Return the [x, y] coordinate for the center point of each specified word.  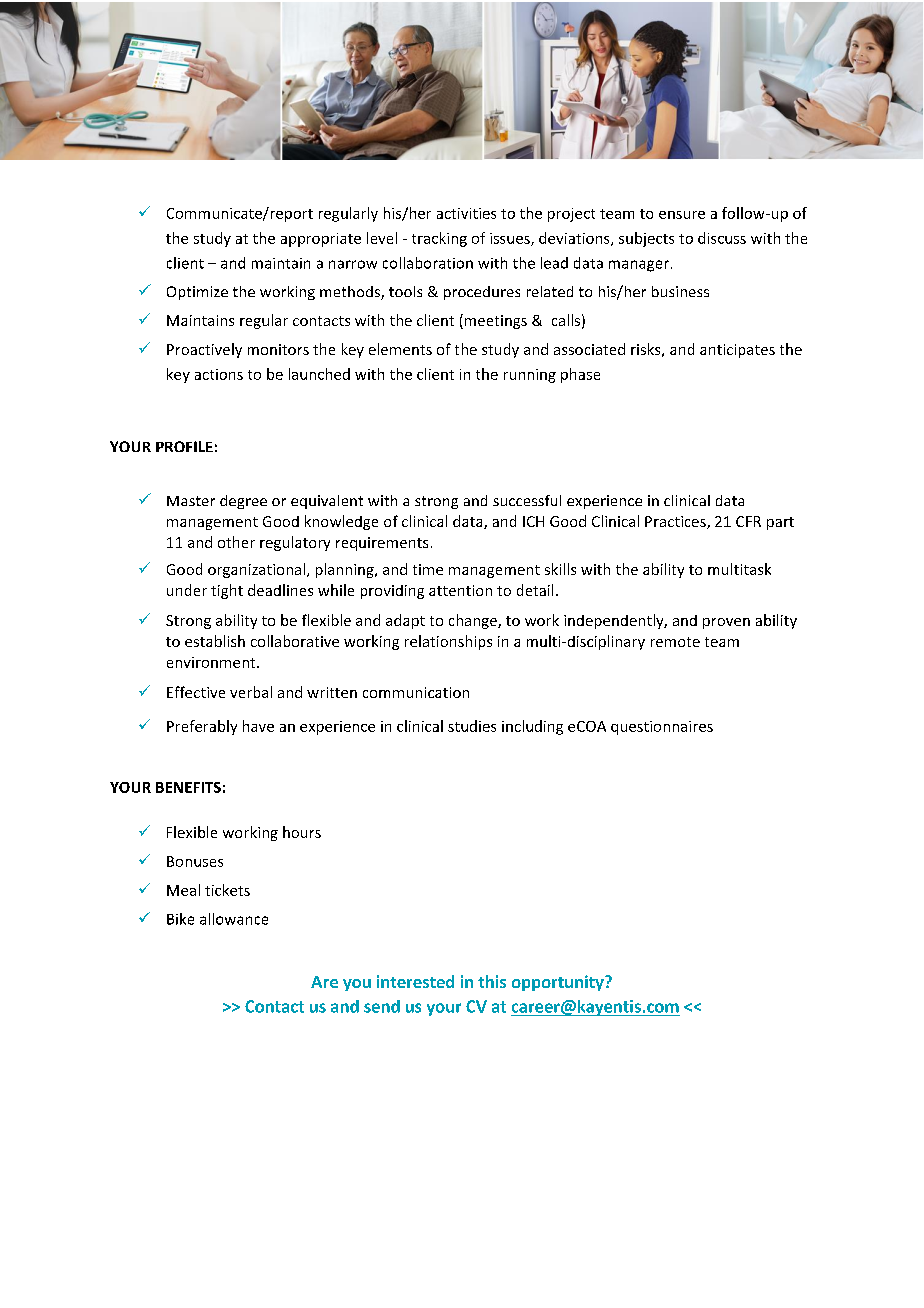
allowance [234, 919]
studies [472, 726]
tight [227, 591]
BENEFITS [188, 787]
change [474, 621]
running [530, 376]
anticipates [737, 351]
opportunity [559, 983]
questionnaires [662, 728]
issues [511, 239]
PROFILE [184, 446]
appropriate [321, 240]
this [492, 981]
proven [726, 623]
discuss [722, 238]
